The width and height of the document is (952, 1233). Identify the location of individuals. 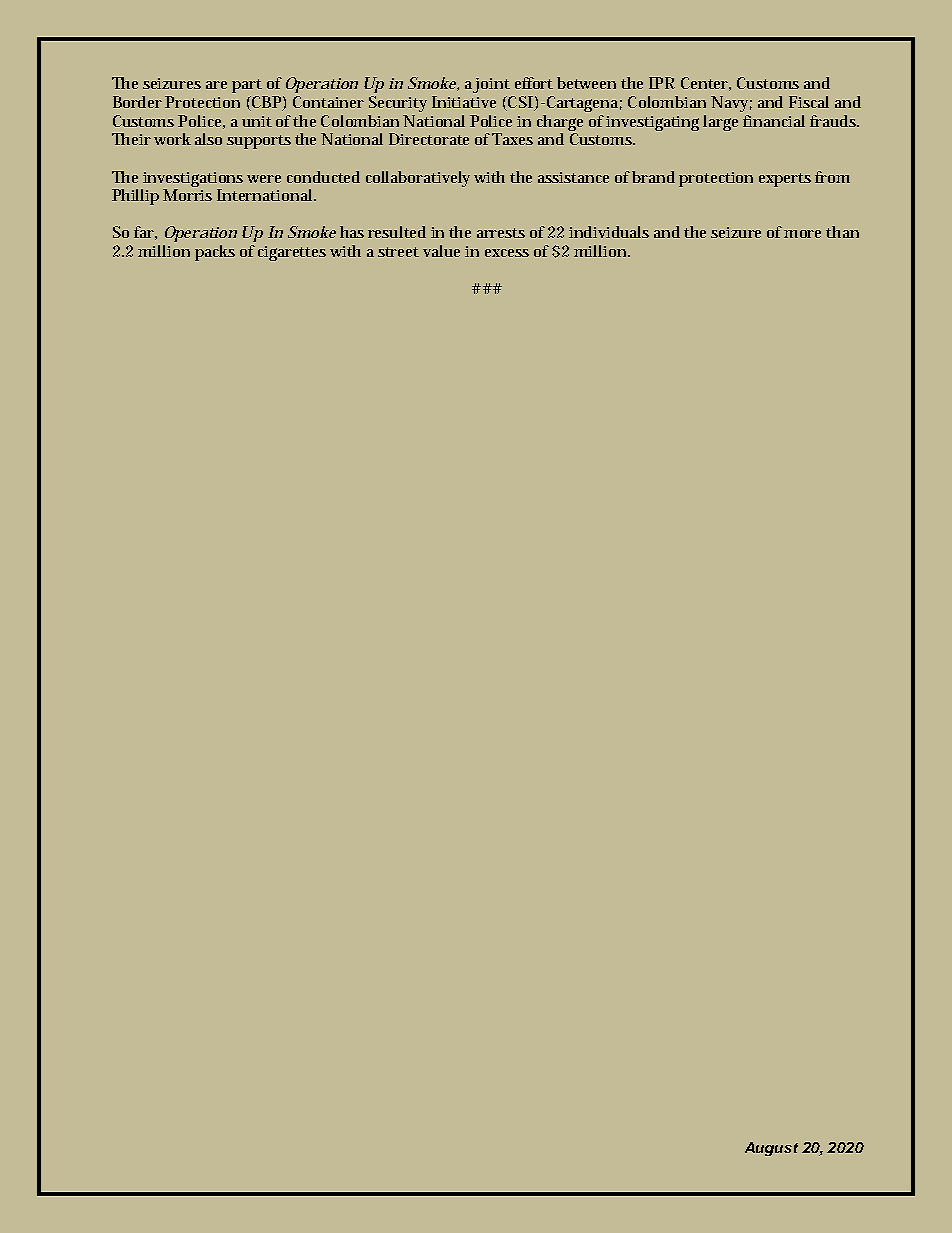
(609, 232).
